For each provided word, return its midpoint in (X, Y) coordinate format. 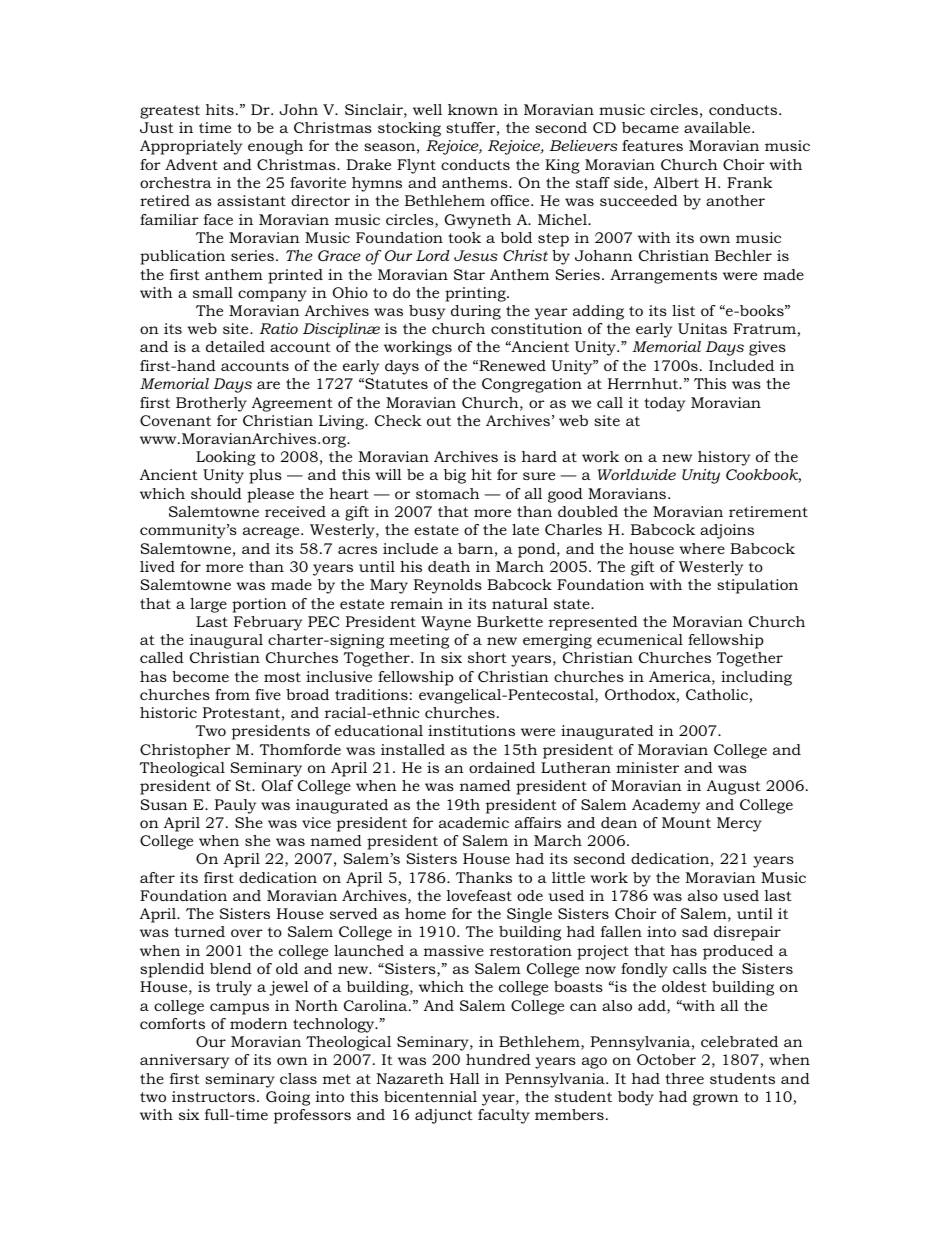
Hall (465, 1078)
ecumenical (640, 639)
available (718, 127)
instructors (213, 1096)
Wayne (446, 623)
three (684, 1078)
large (208, 605)
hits (220, 109)
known (473, 109)
